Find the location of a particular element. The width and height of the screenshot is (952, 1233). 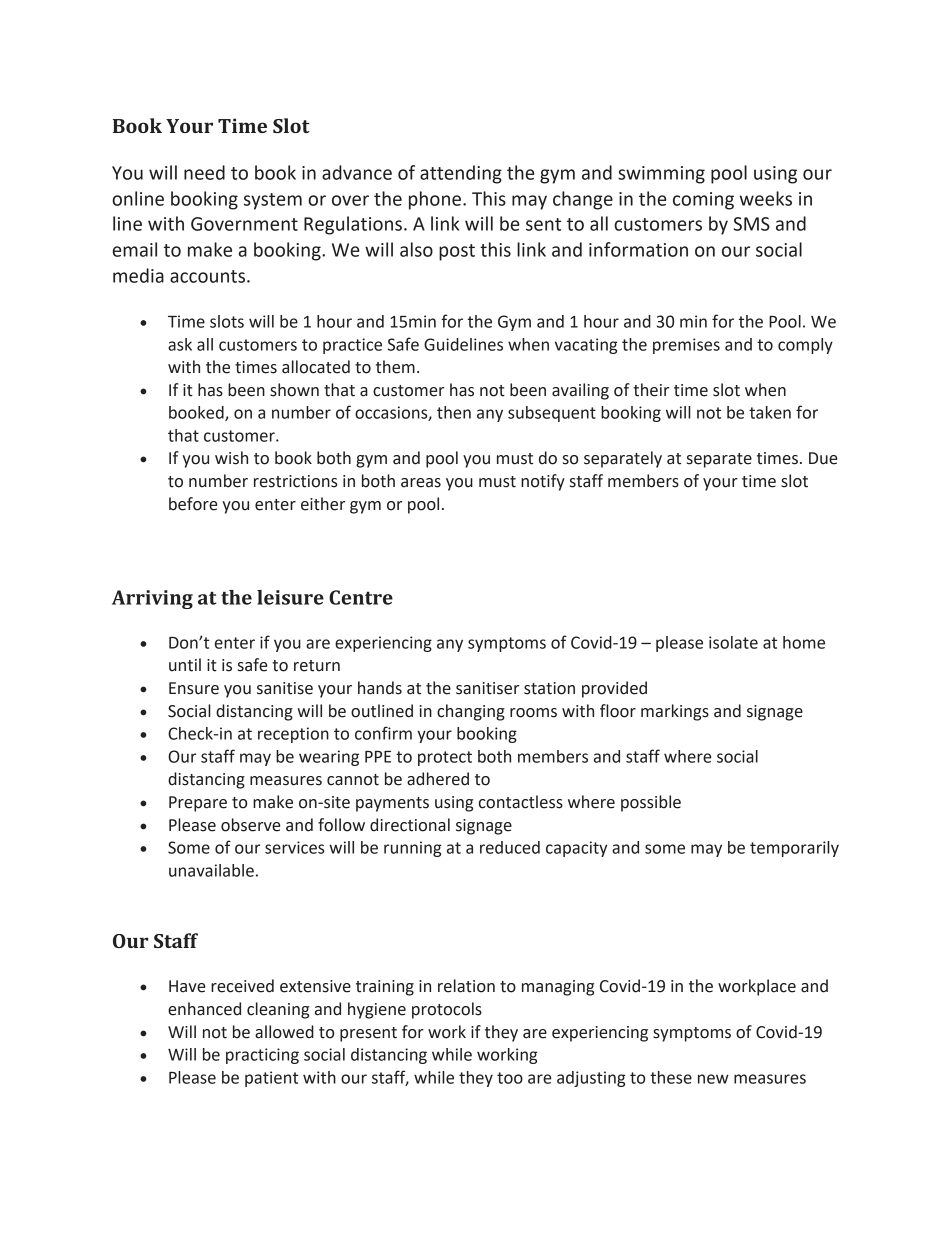

new is located at coordinates (713, 1079).
